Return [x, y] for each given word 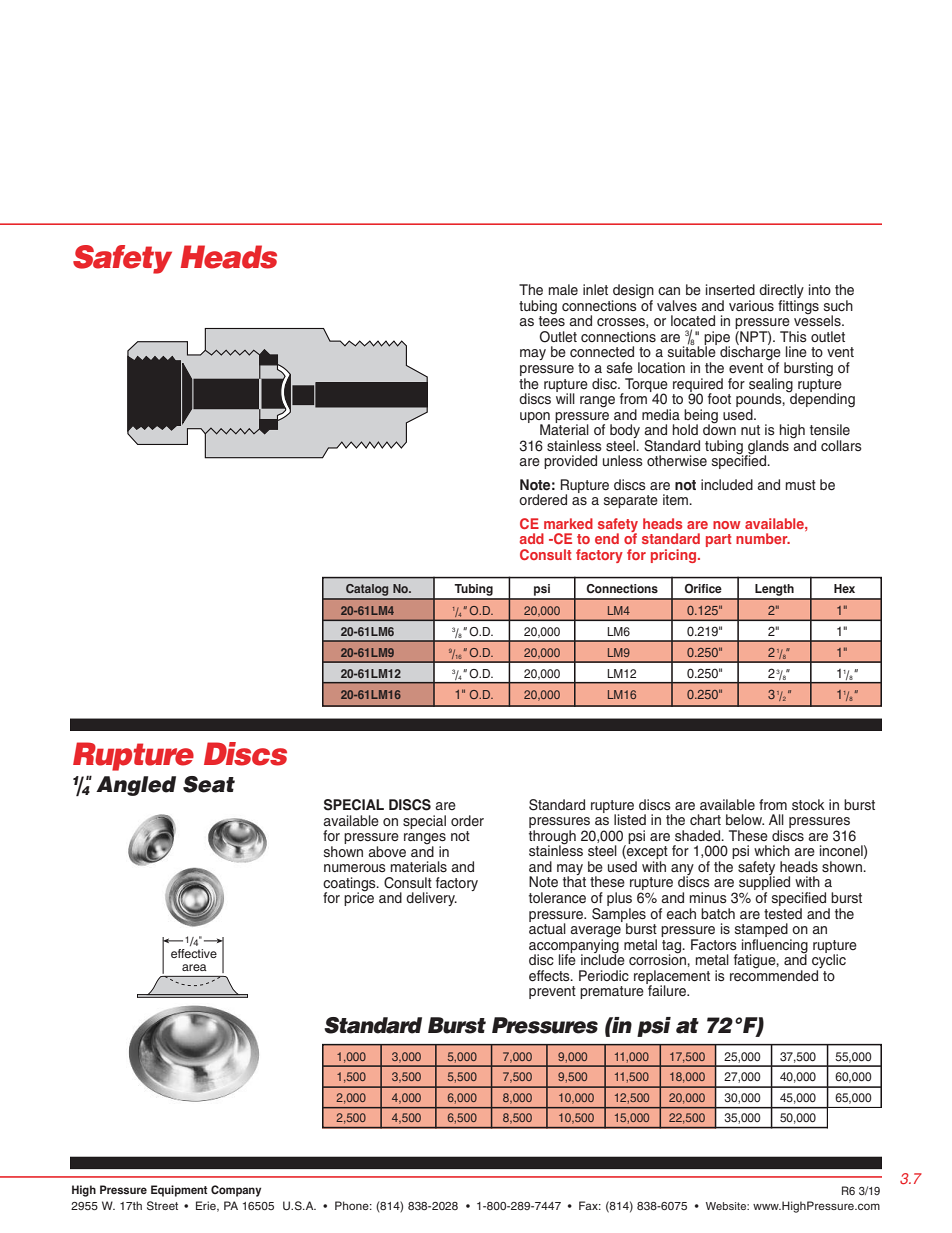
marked [568, 523]
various [751, 305]
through [552, 838]
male [563, 289]
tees [552, 320]
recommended [774, 975]
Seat [209, 784]
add [532, 538]
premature [612, 992]
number [763, 538]
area [194, 967]
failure [667, 990]
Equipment [179, 1191]
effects [550, 976]
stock [808, 804]
